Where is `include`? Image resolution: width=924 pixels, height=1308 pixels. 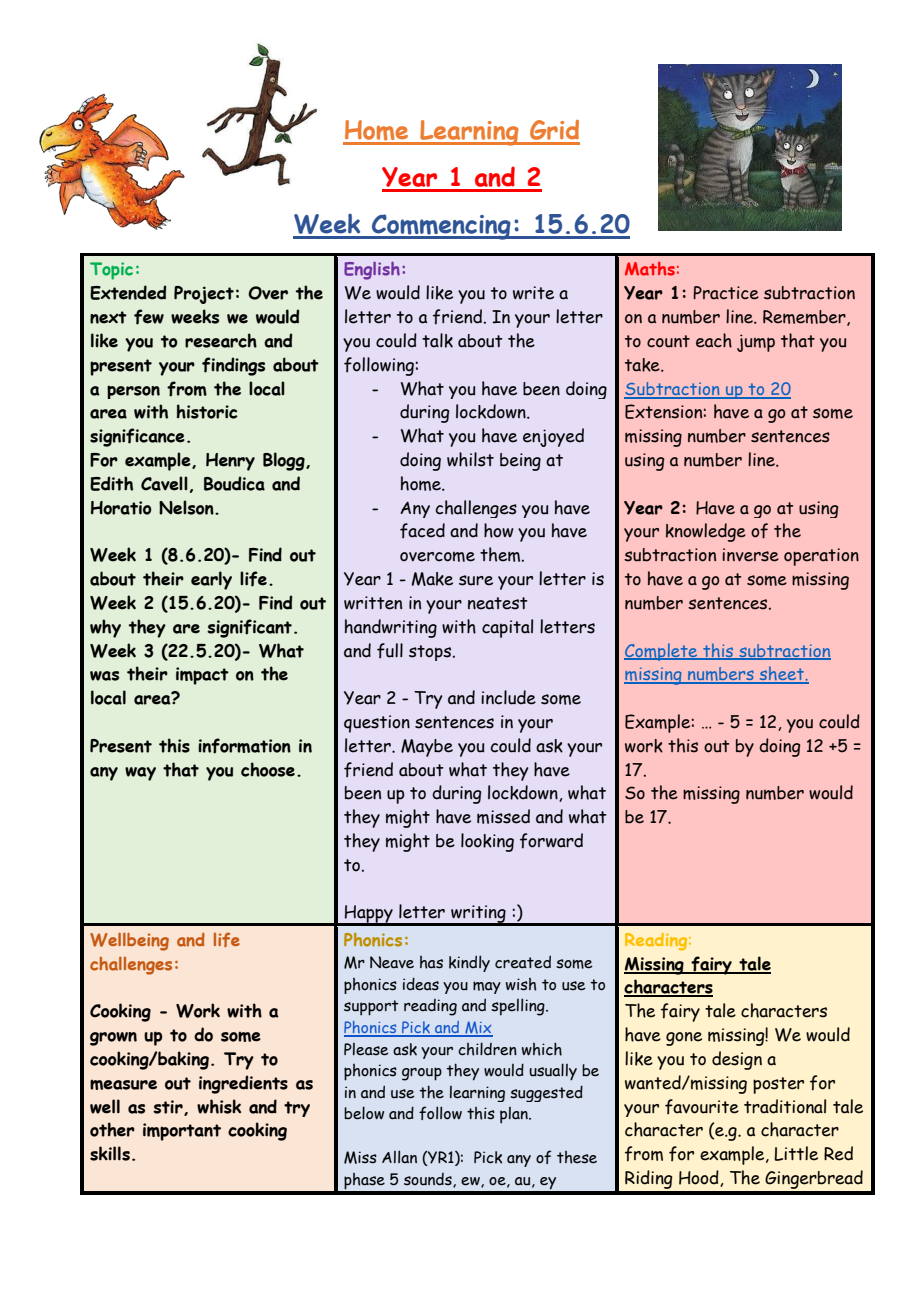 include is located at coordinates (508, 697).
